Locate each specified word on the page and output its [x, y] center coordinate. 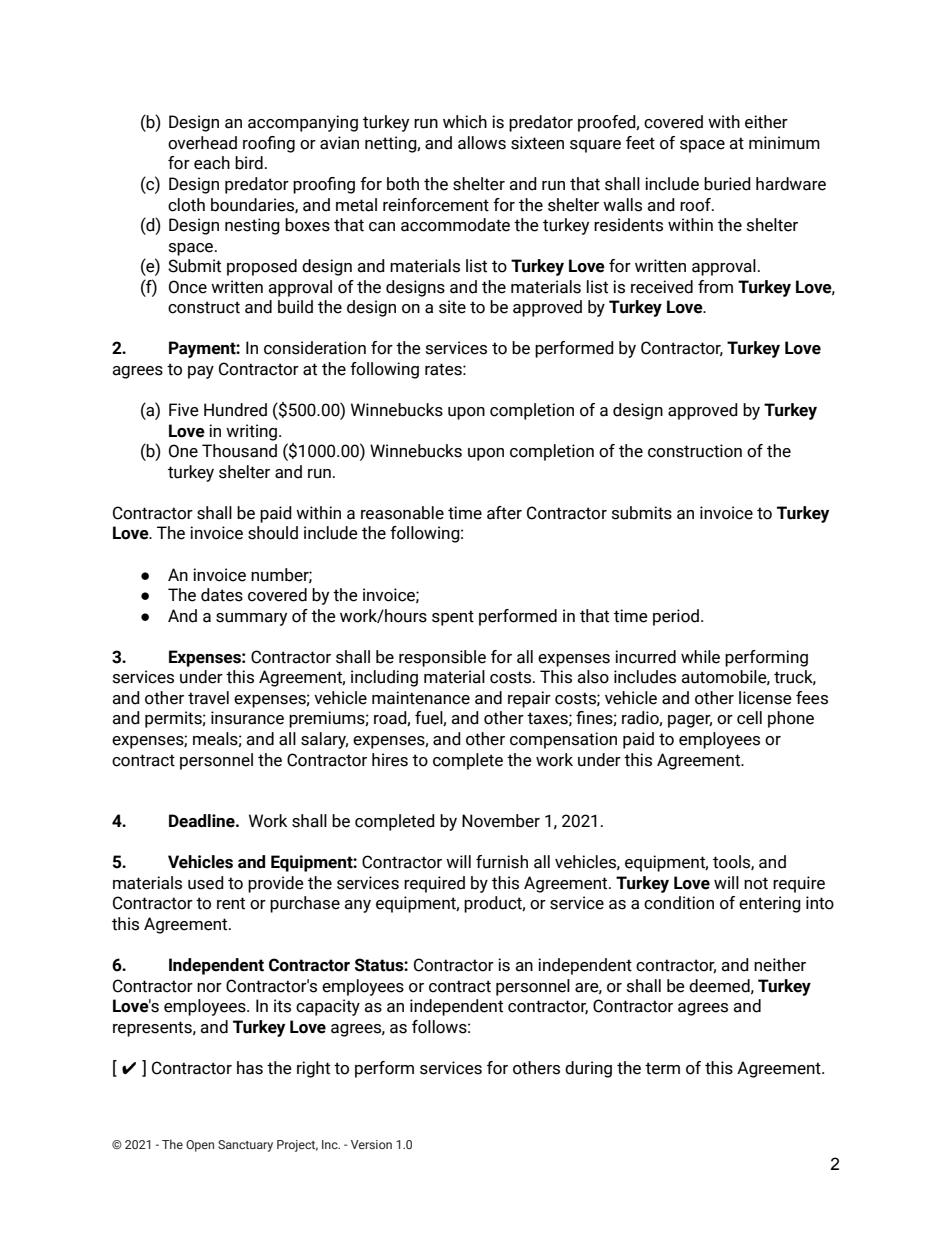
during [588, 1069]
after [504, 513]
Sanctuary [245, 1146]
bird [249, 163]
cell [749, 718]
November [501, 821]
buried [727, 184]
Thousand [239, 451]
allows [482, 143]
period [676, 617]
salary [324, 740]
